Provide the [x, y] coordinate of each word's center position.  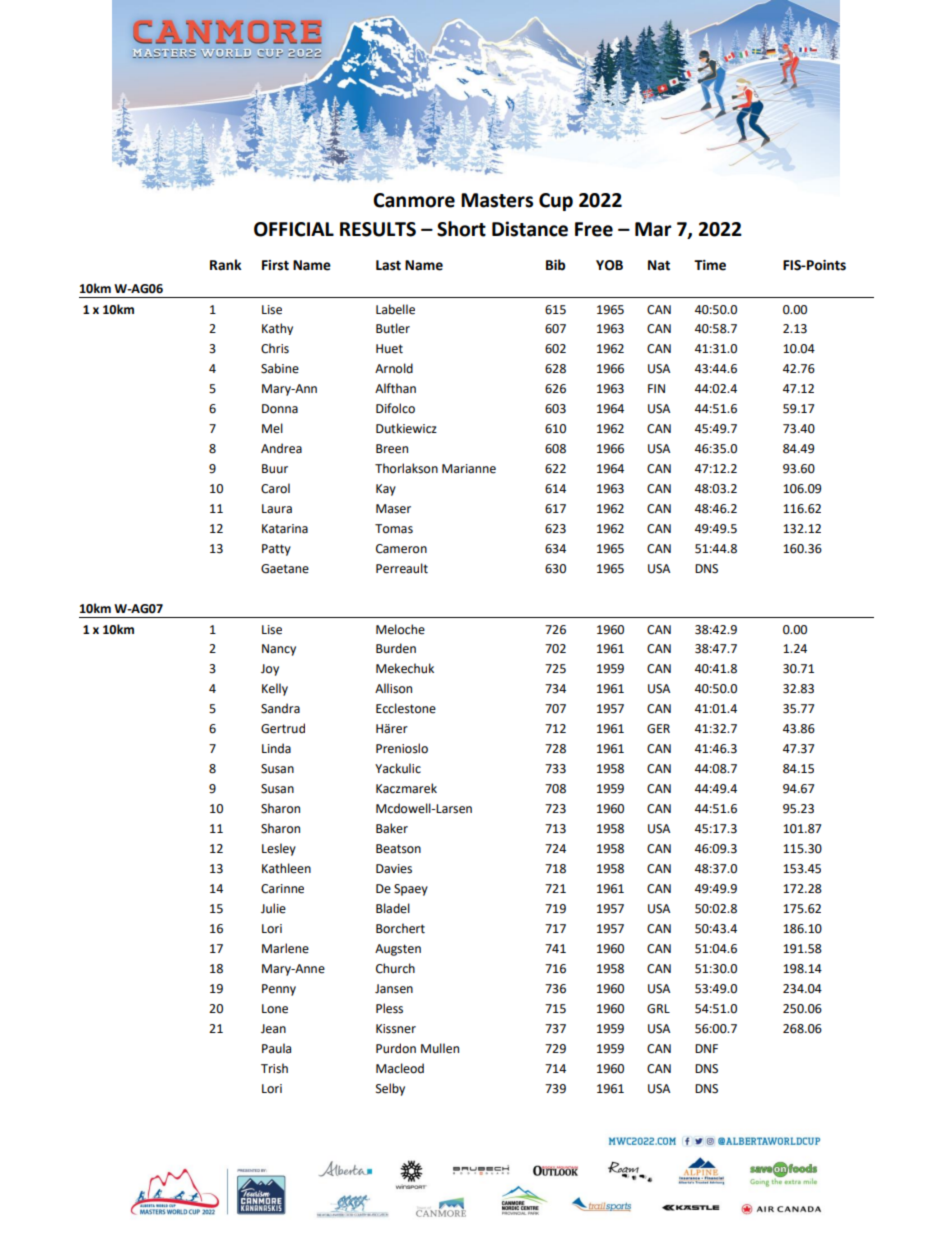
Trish [274, 1068]
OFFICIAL [294, 229]
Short [461, 229]
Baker [392, 828]
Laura [277, 508]
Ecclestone [406, 708]
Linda [276, 748]
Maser [393, 509]
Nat [659, 265]
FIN [656, 388]
